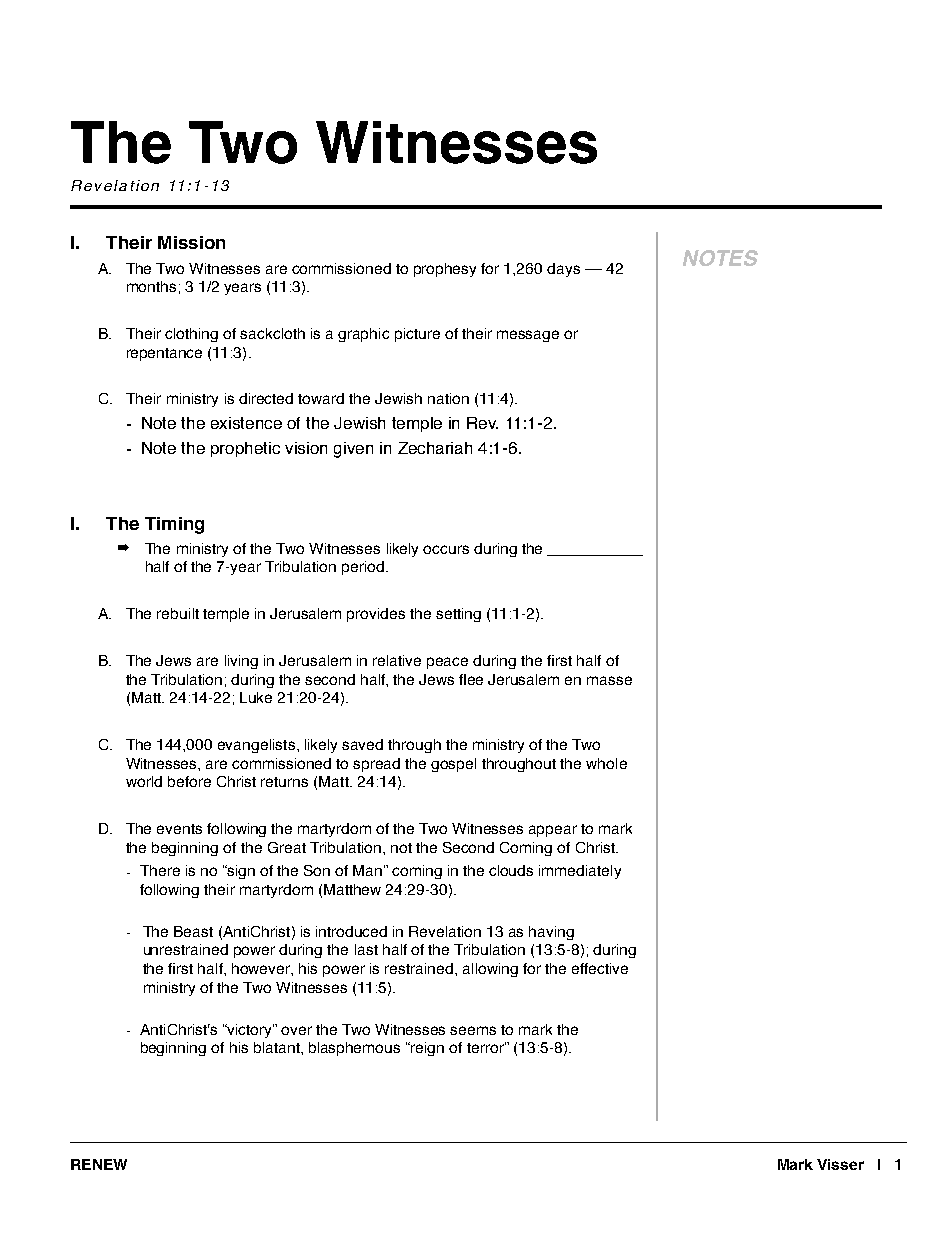 The image size is (952, 1233). Describe the element at coordinates (446, 549) in the screenshot. I see `occurs` at that location.
